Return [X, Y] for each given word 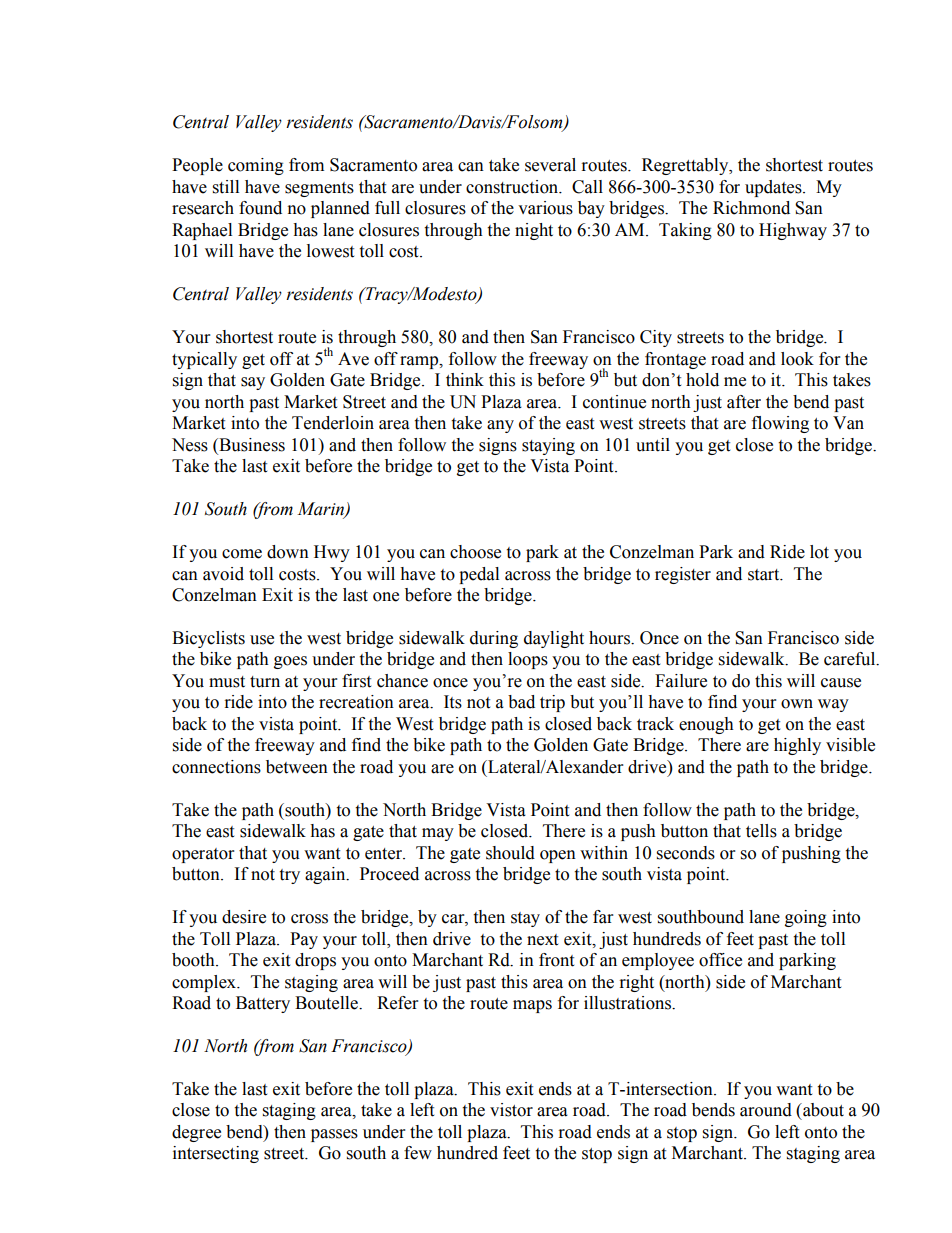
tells [761, 831]
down [288, 552]
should [510, 853]
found [260, 208]
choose [475, 552]
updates [774, 188]
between [297, 767]
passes [334, 1135]
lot [819, 552]
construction [513, 187]
